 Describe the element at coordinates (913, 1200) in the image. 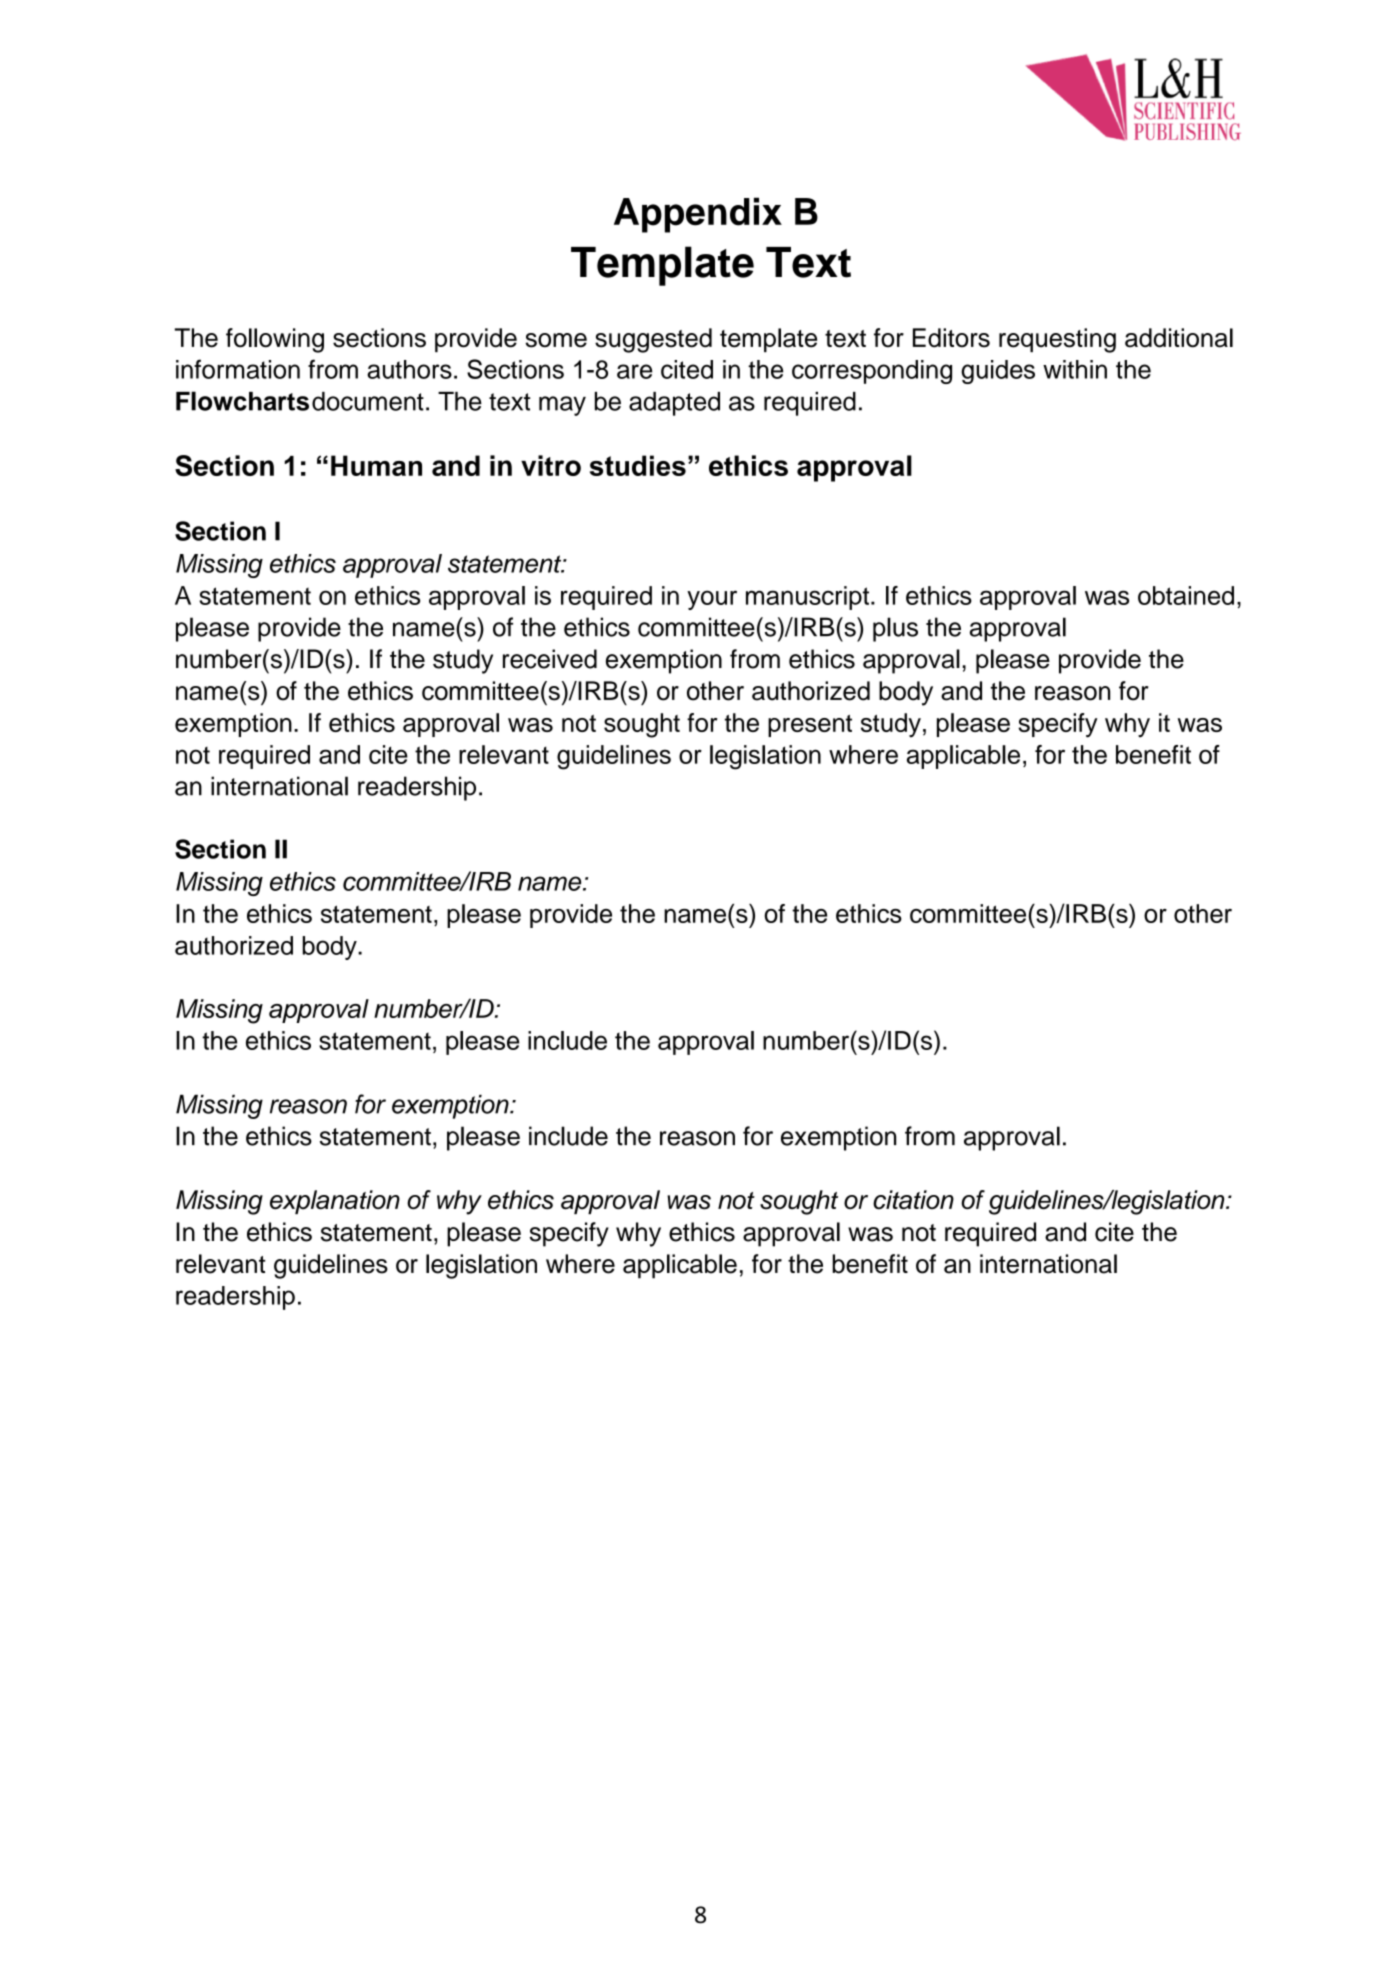

I see `citation` at that location.
